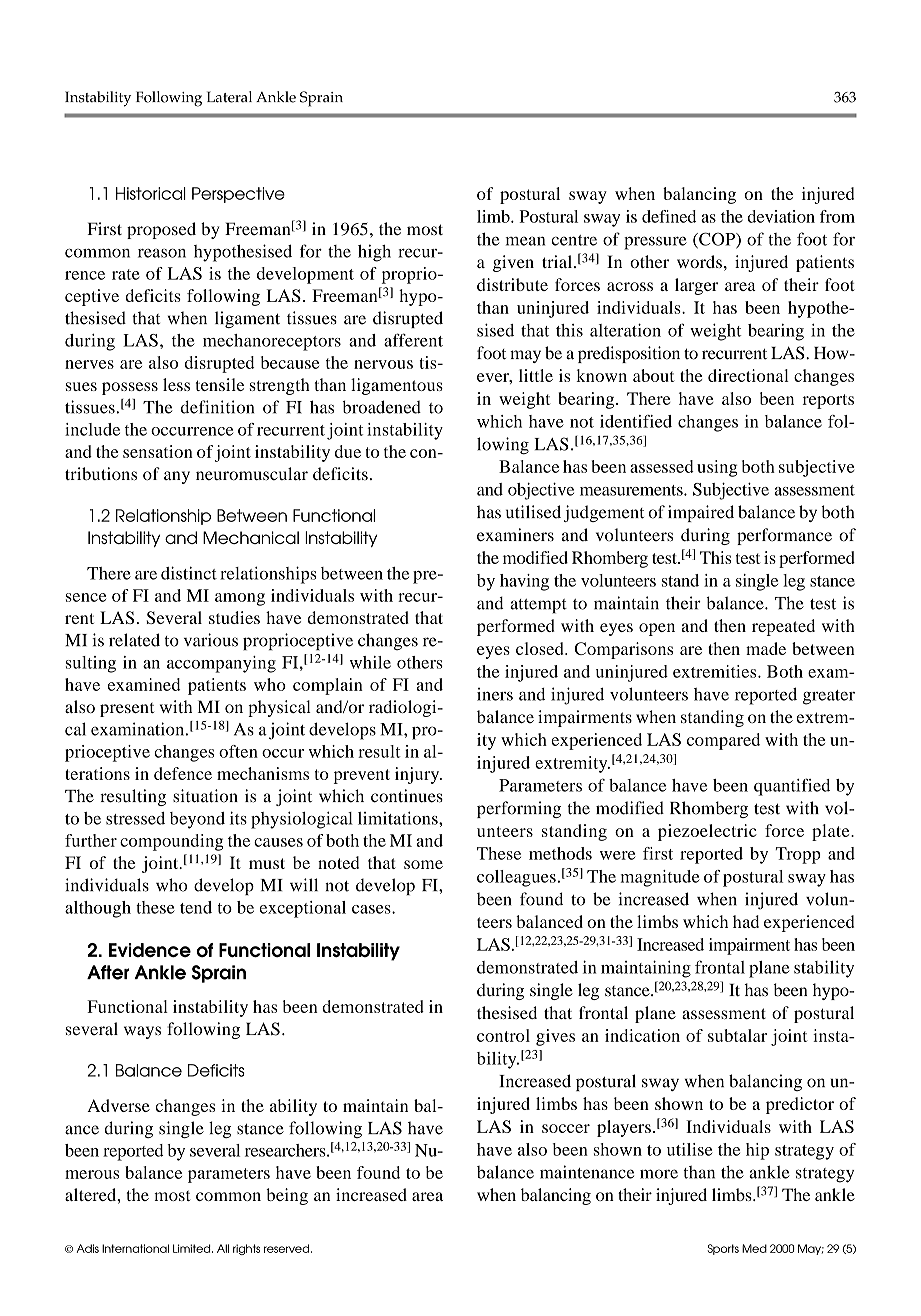  What do you see at coordinates (158, 451) in the screenshot?
I see `sensation` at bounding box center [158, 451].
